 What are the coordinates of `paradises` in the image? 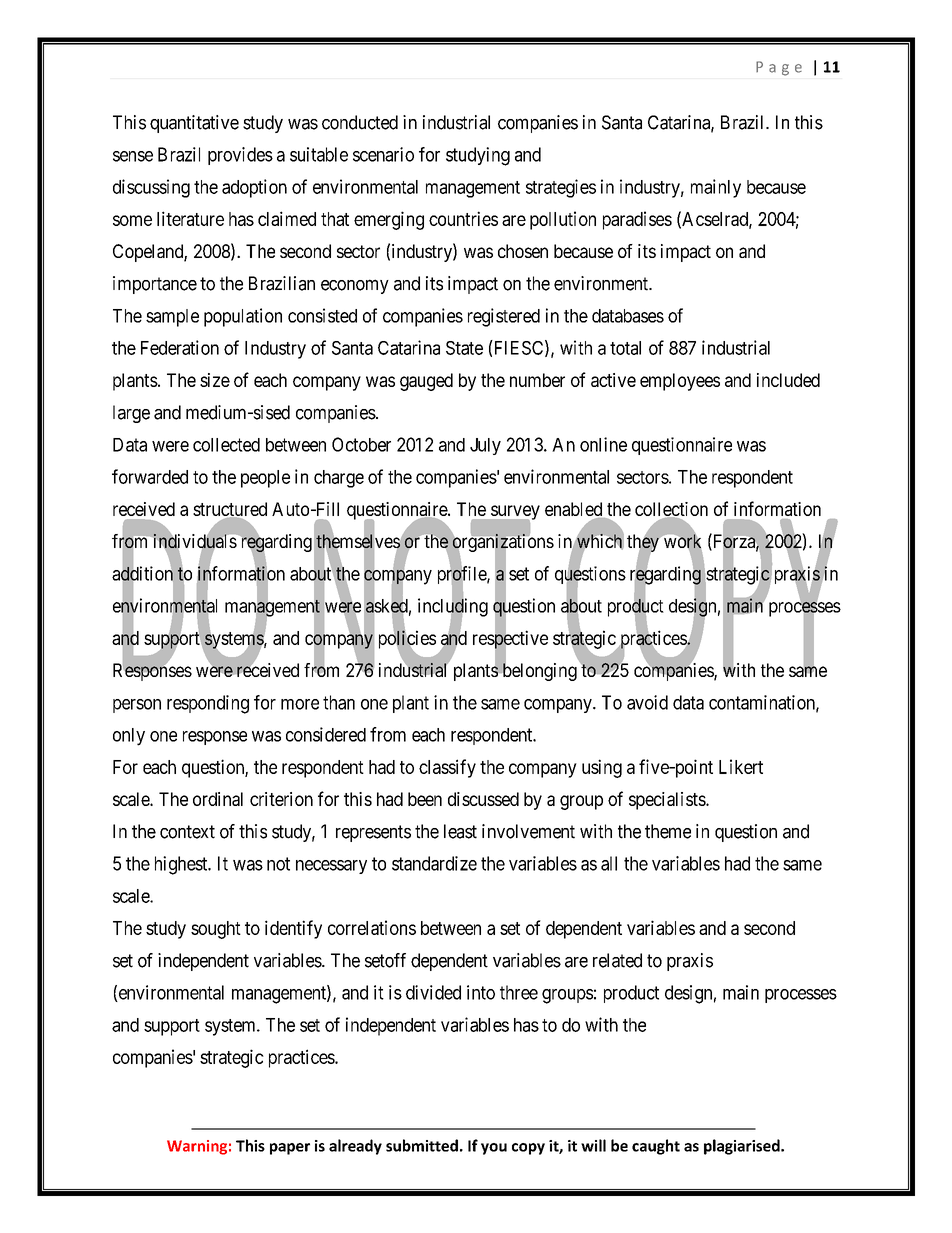 It's located at (637, 220).
